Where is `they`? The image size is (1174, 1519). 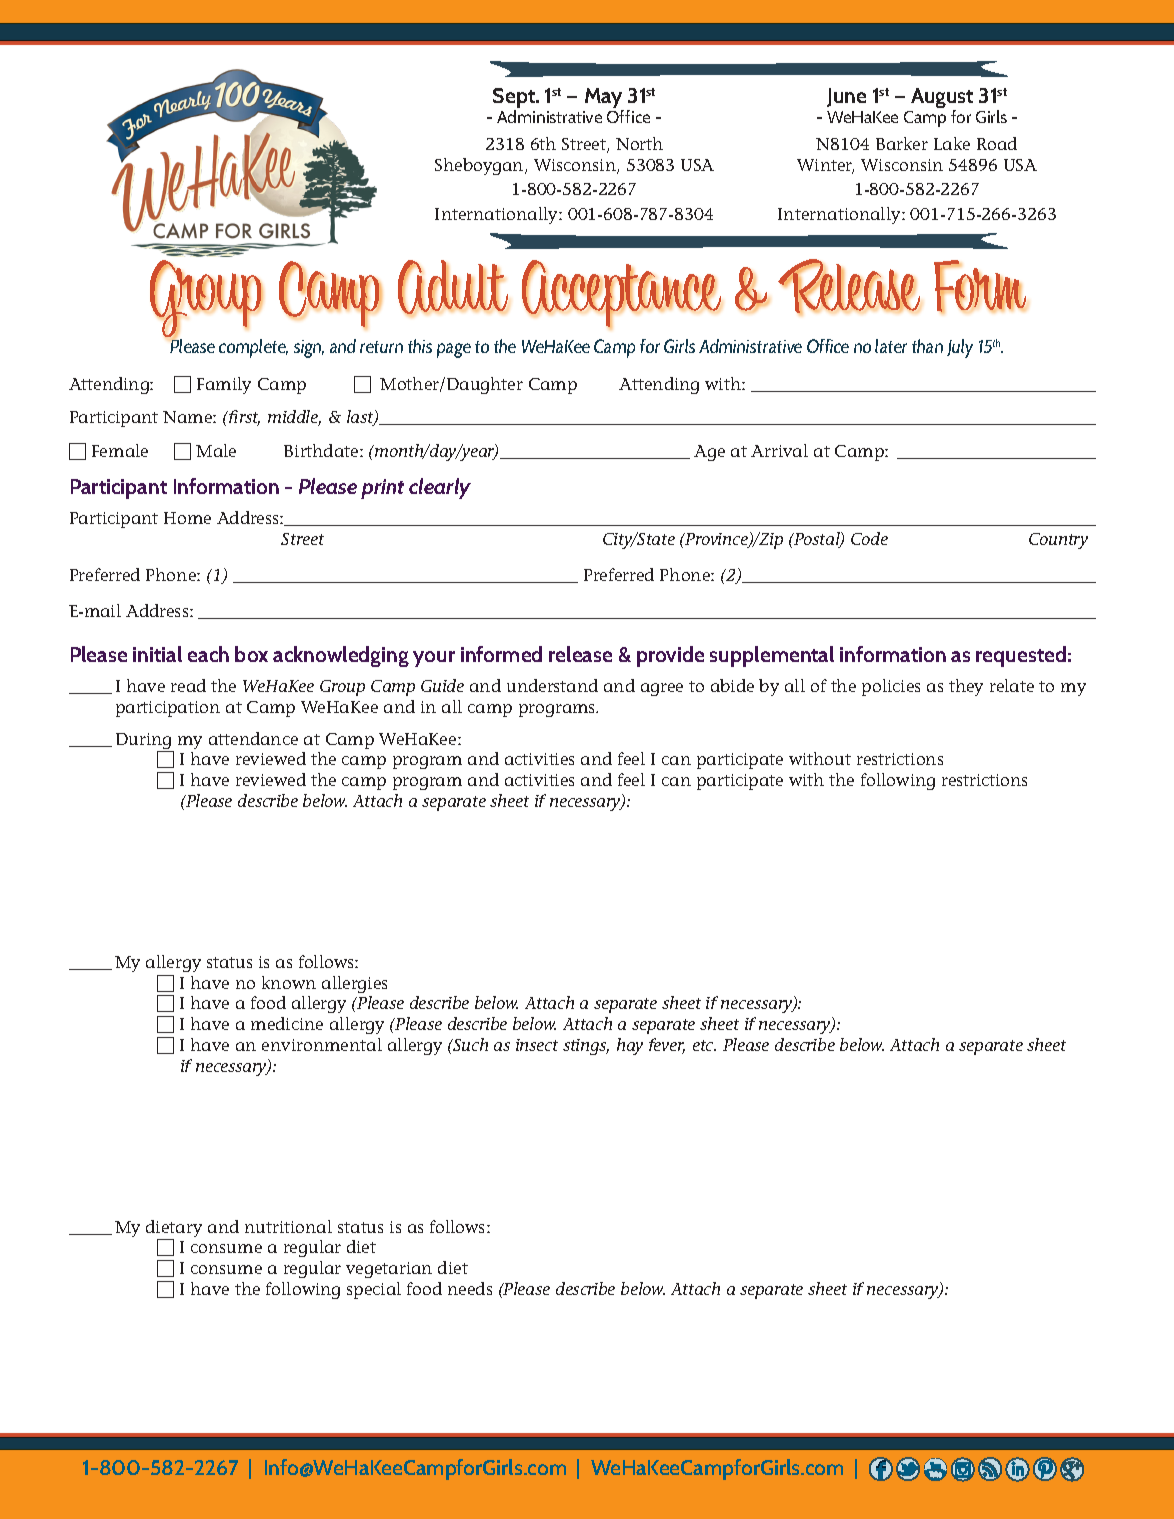
they is located at coordinates (966, 687).
